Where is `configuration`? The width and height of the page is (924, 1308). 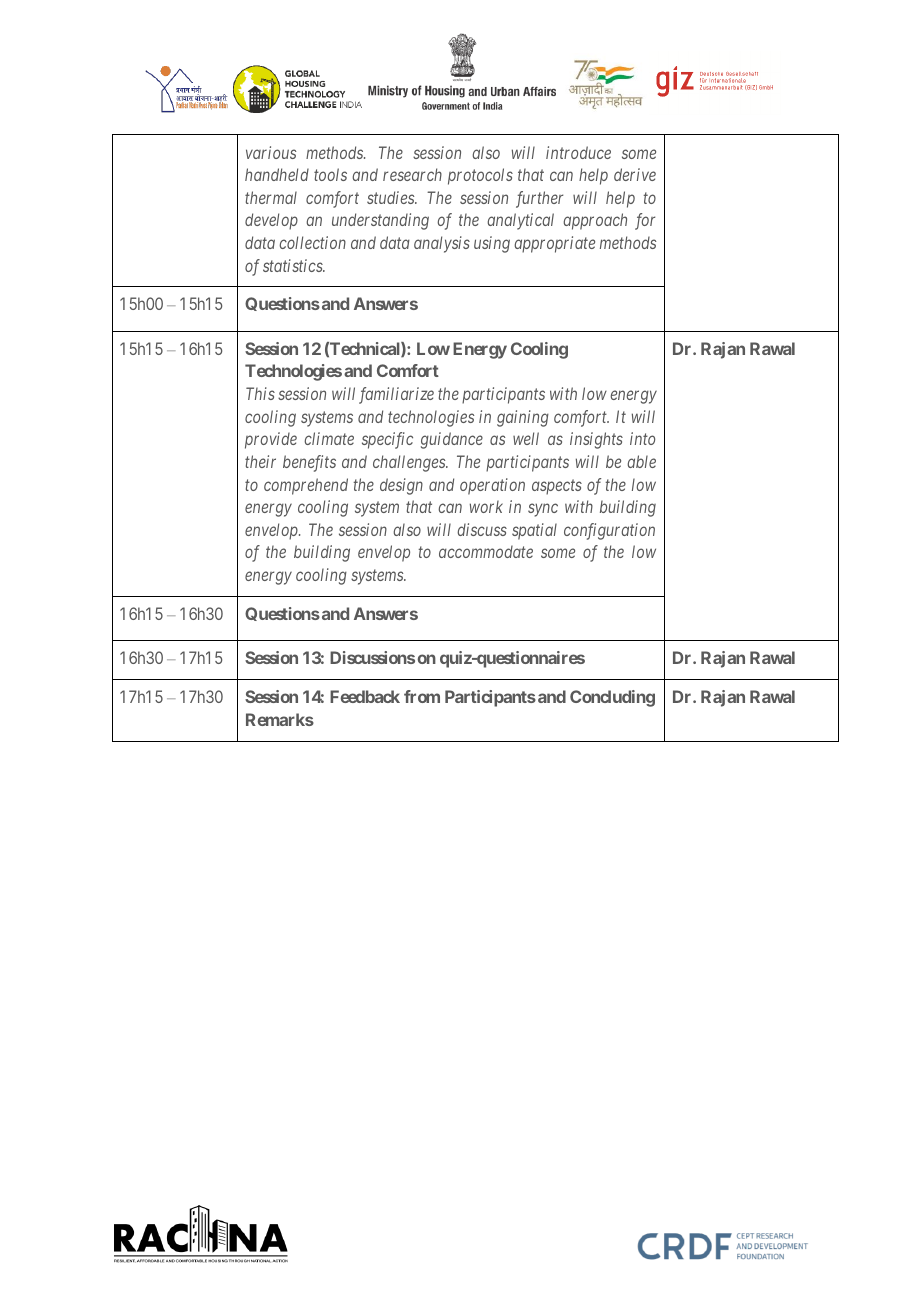 configuration is located at coordinates (609, 531).
